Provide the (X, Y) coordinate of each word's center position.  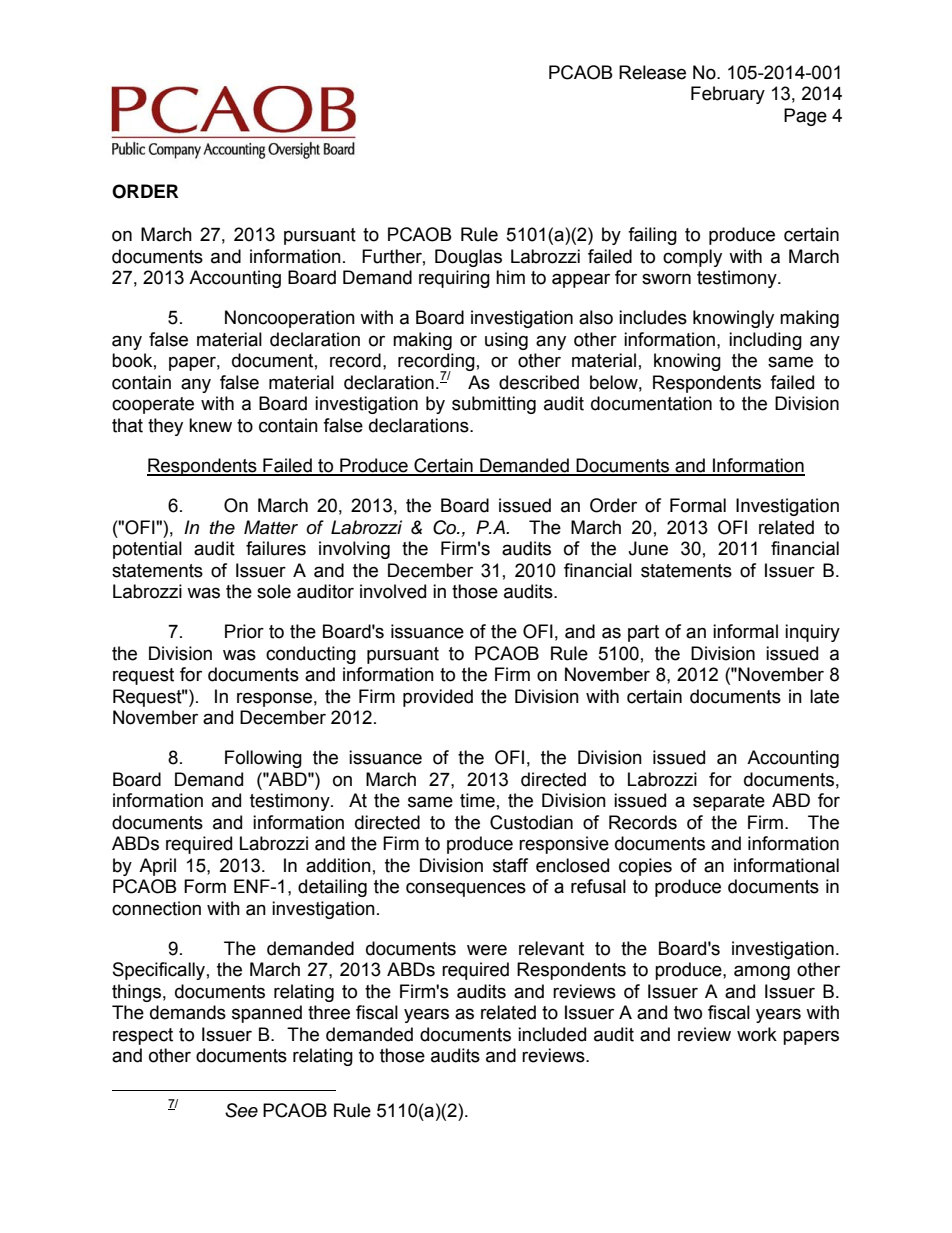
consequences (466, 889)
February (728, 95)
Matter (271, 527)
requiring (454, 279)
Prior (244, 631)
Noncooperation (290, 319)
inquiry (812, 633)
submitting (494, 405)
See (241, 1110)
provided (438, 698)
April (157, 867)
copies (645, 867)
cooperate (153, 405)
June (648, 548)
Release (652, 72)
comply (692, 258)
